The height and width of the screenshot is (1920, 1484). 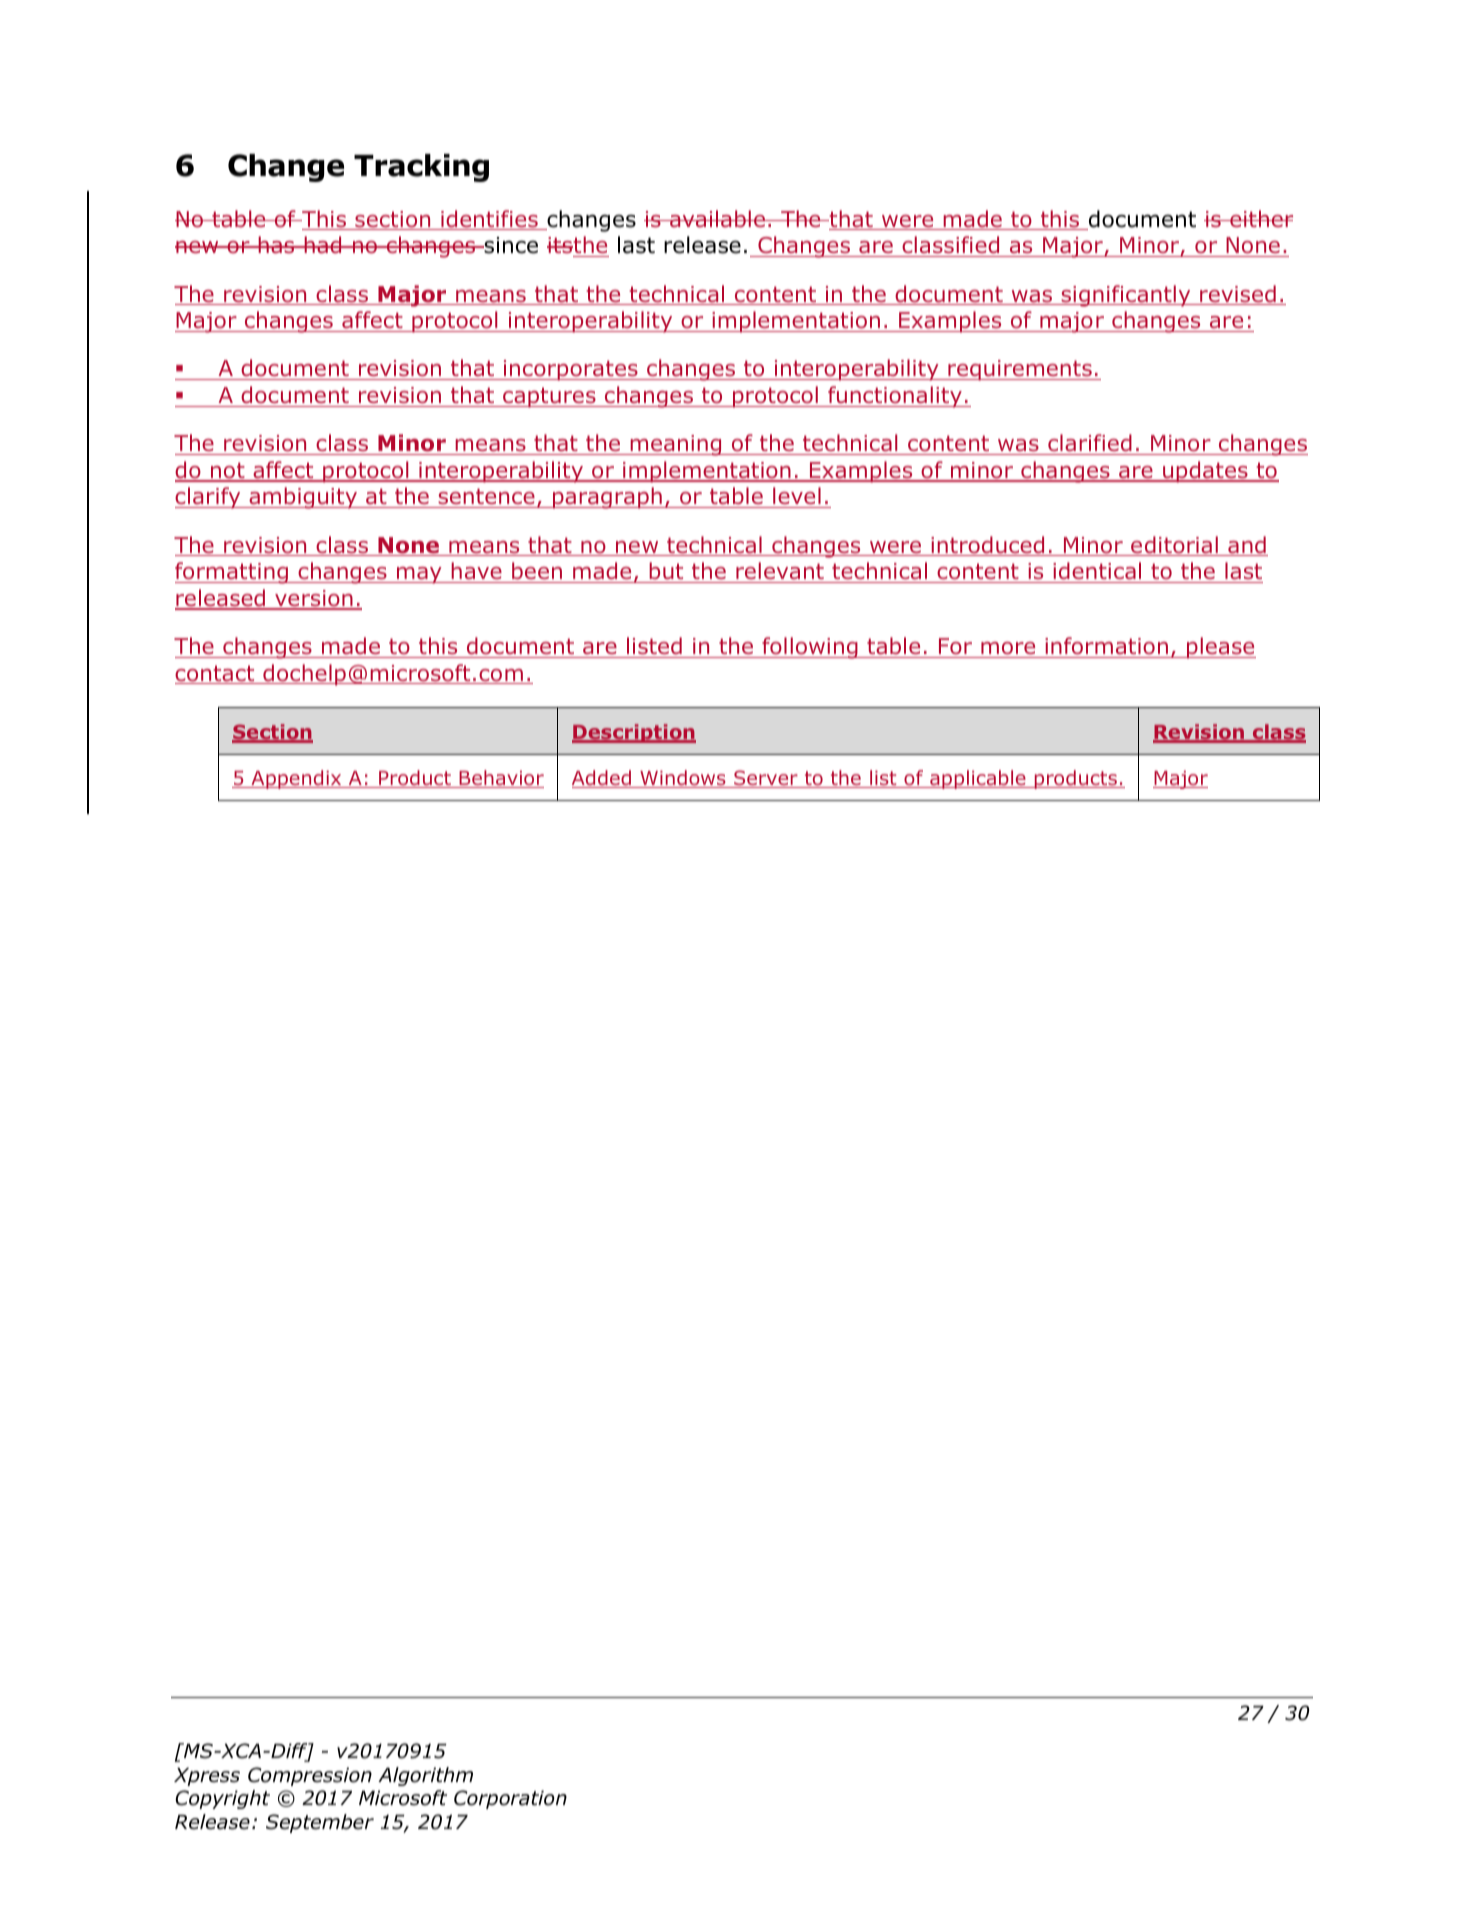 I want to click on available, so click(x=718, y=219).
